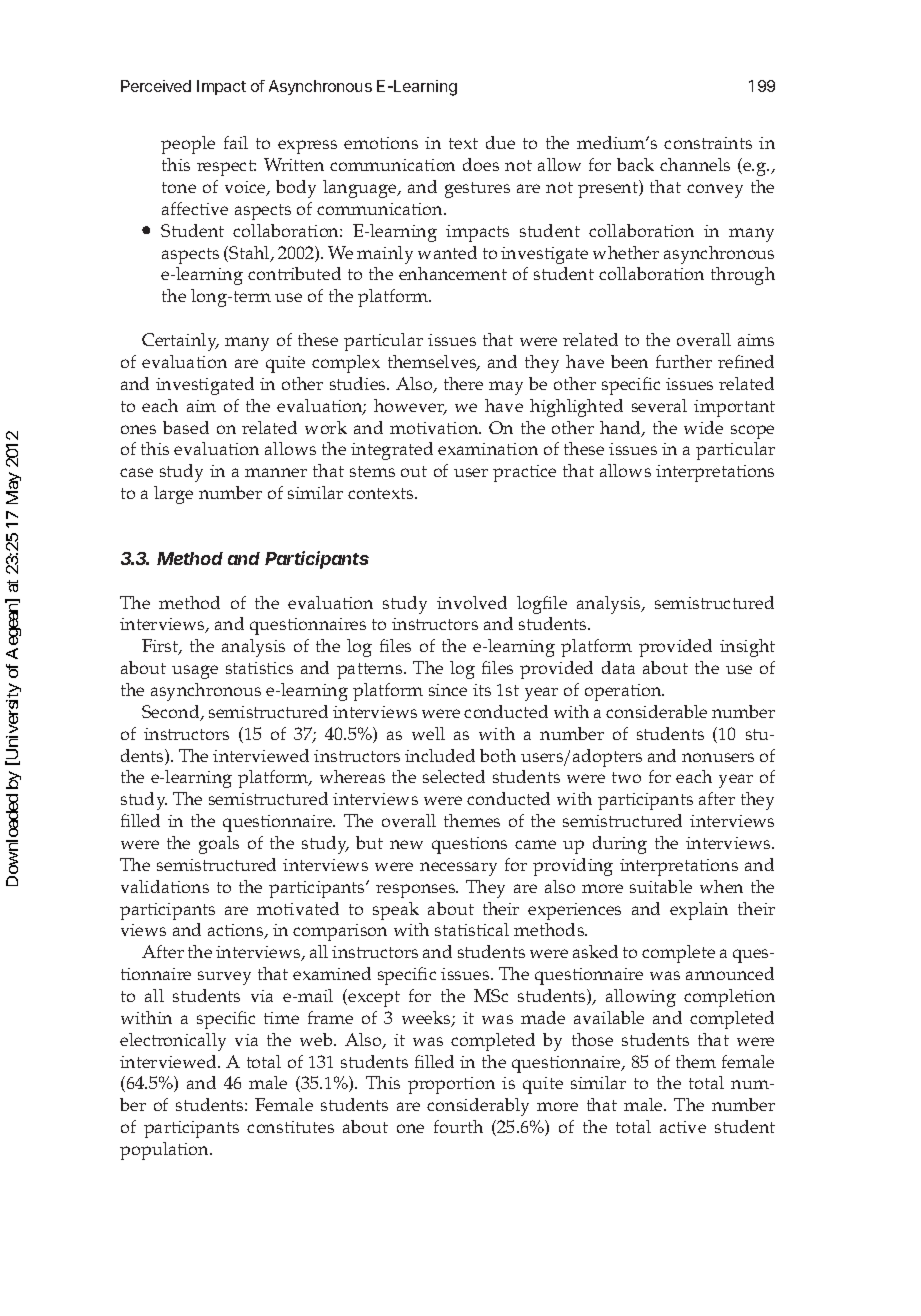  I want to click on population, so click(166, 1151).
